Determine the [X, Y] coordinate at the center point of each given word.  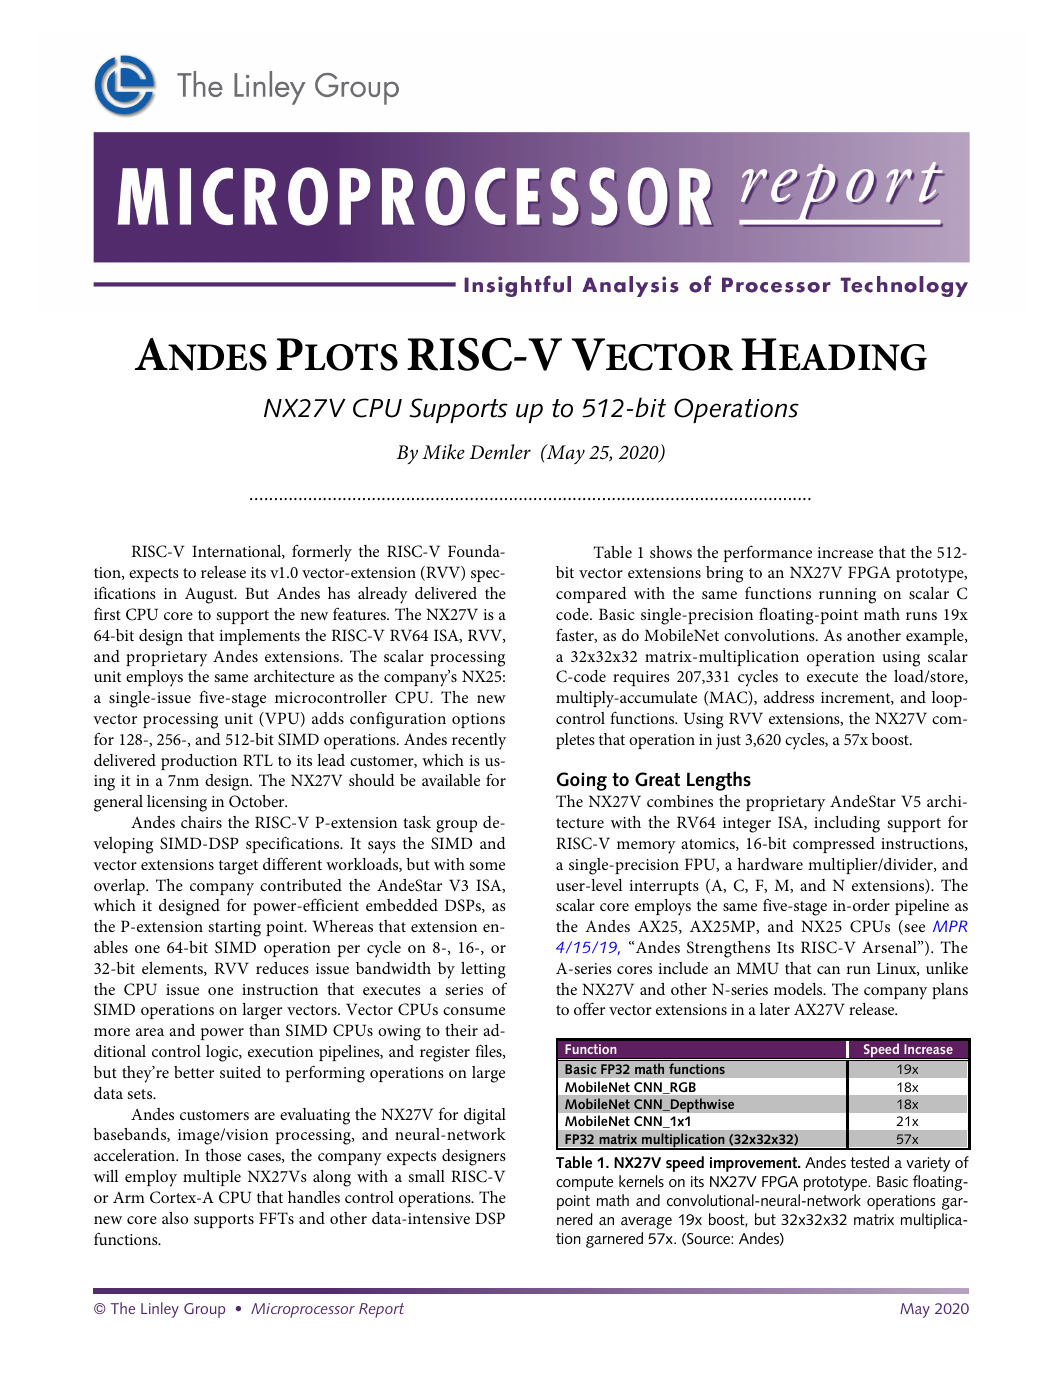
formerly [322, 553]
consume [474, 1011]
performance [768, 553]
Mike [443, 452]
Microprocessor [303, 1310]
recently [479, 741]
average [646, 1223]
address [789, 697]
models [799, 989]
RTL [258, 760]
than [264, 1030]
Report [381, 1310]
